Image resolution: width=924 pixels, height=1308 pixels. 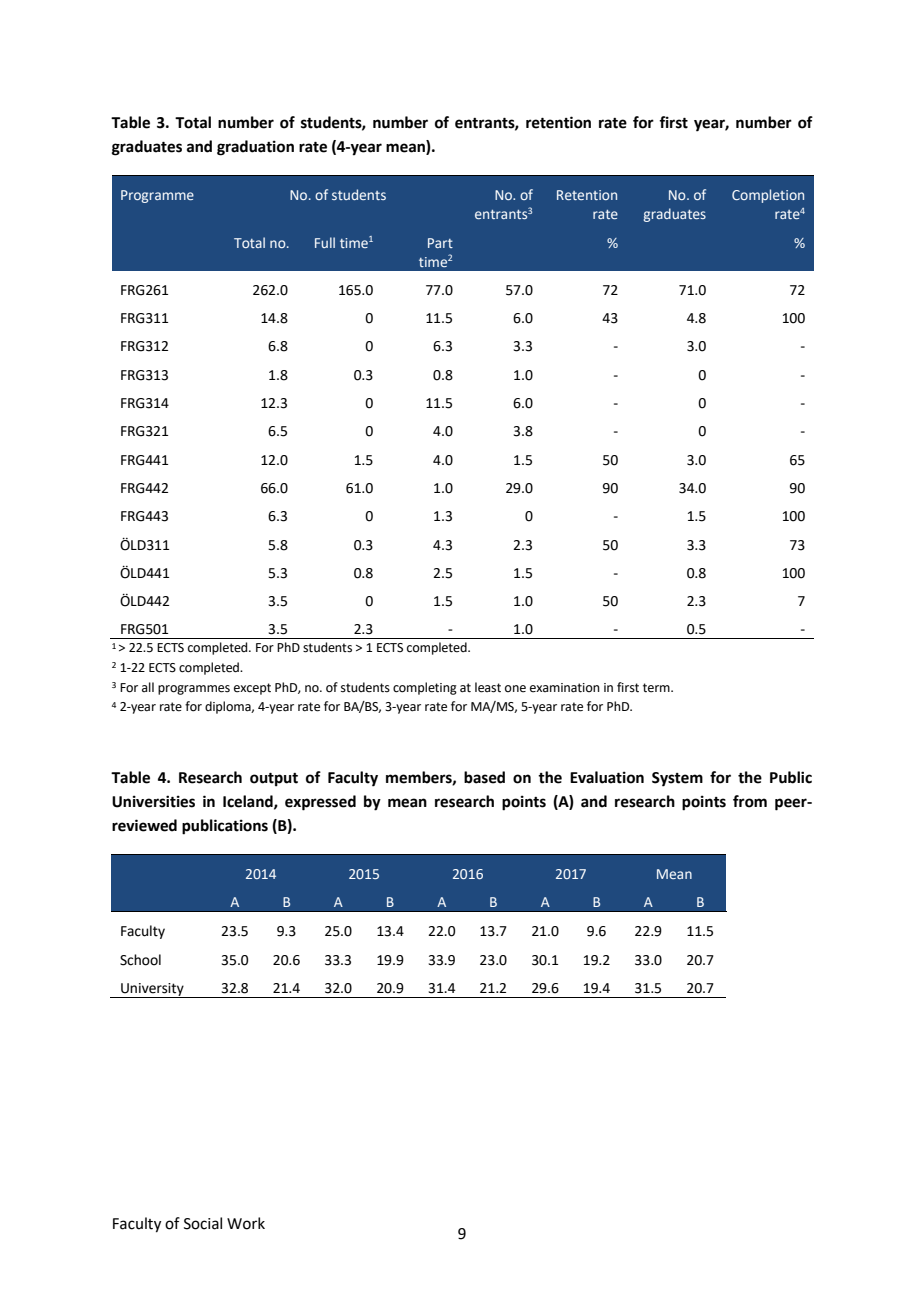 I want to click on Part, so click(x=440, y=243).
